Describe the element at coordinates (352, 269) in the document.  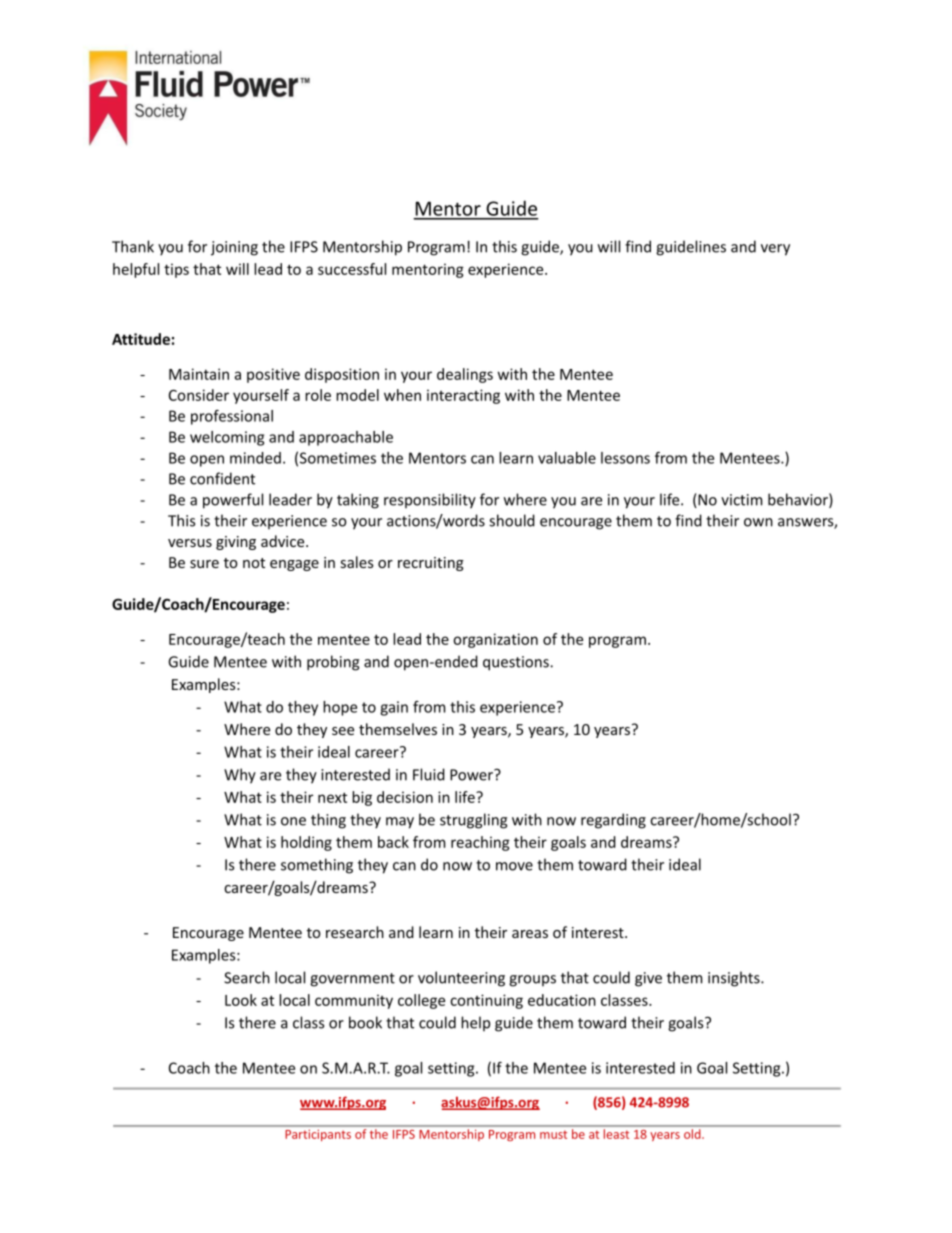
I see `successful` at that location.
